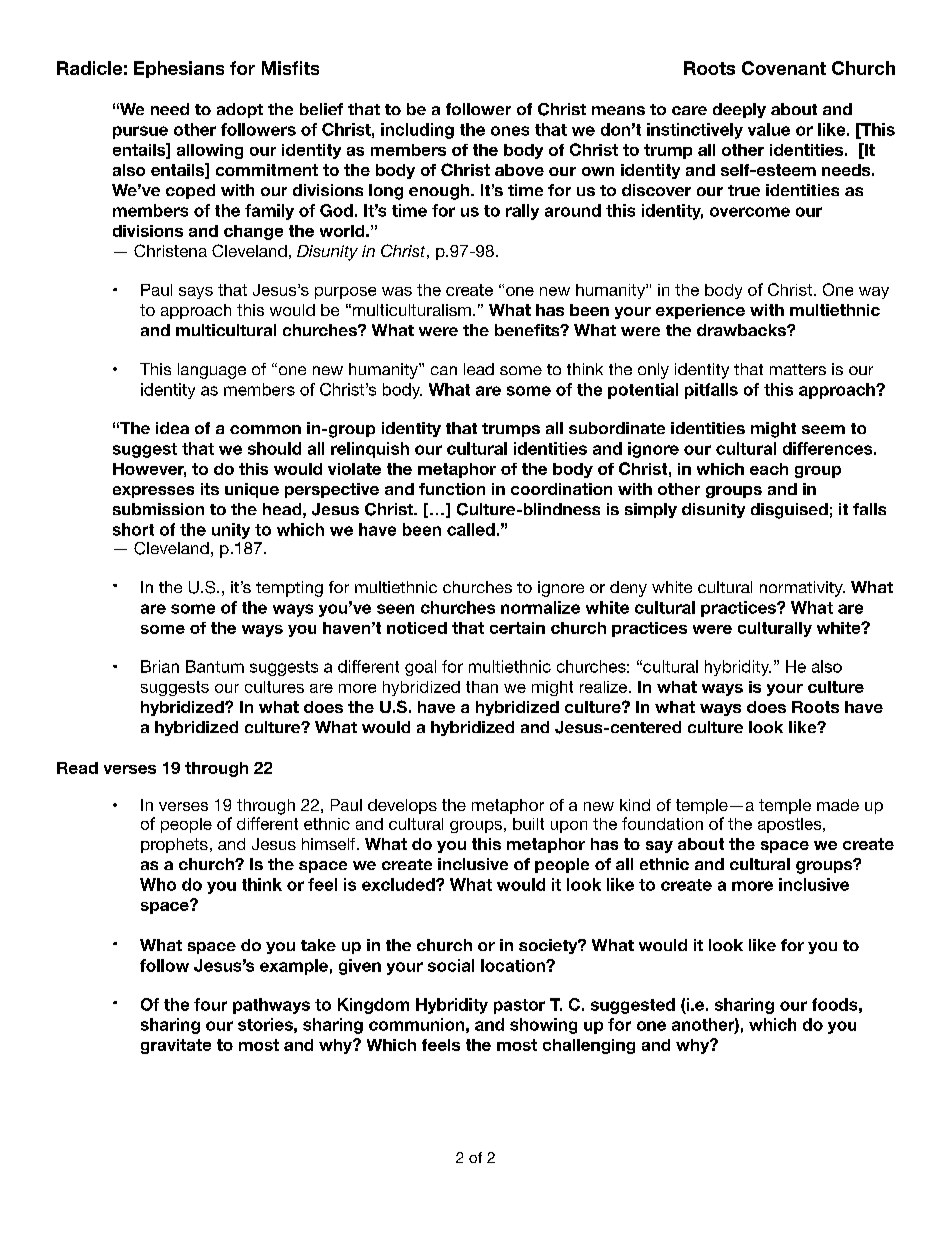 The image size is (952, 1233). What do you see at coordinates (417, 131) in the image?
I see `including` at bounding box center [417, 131].
